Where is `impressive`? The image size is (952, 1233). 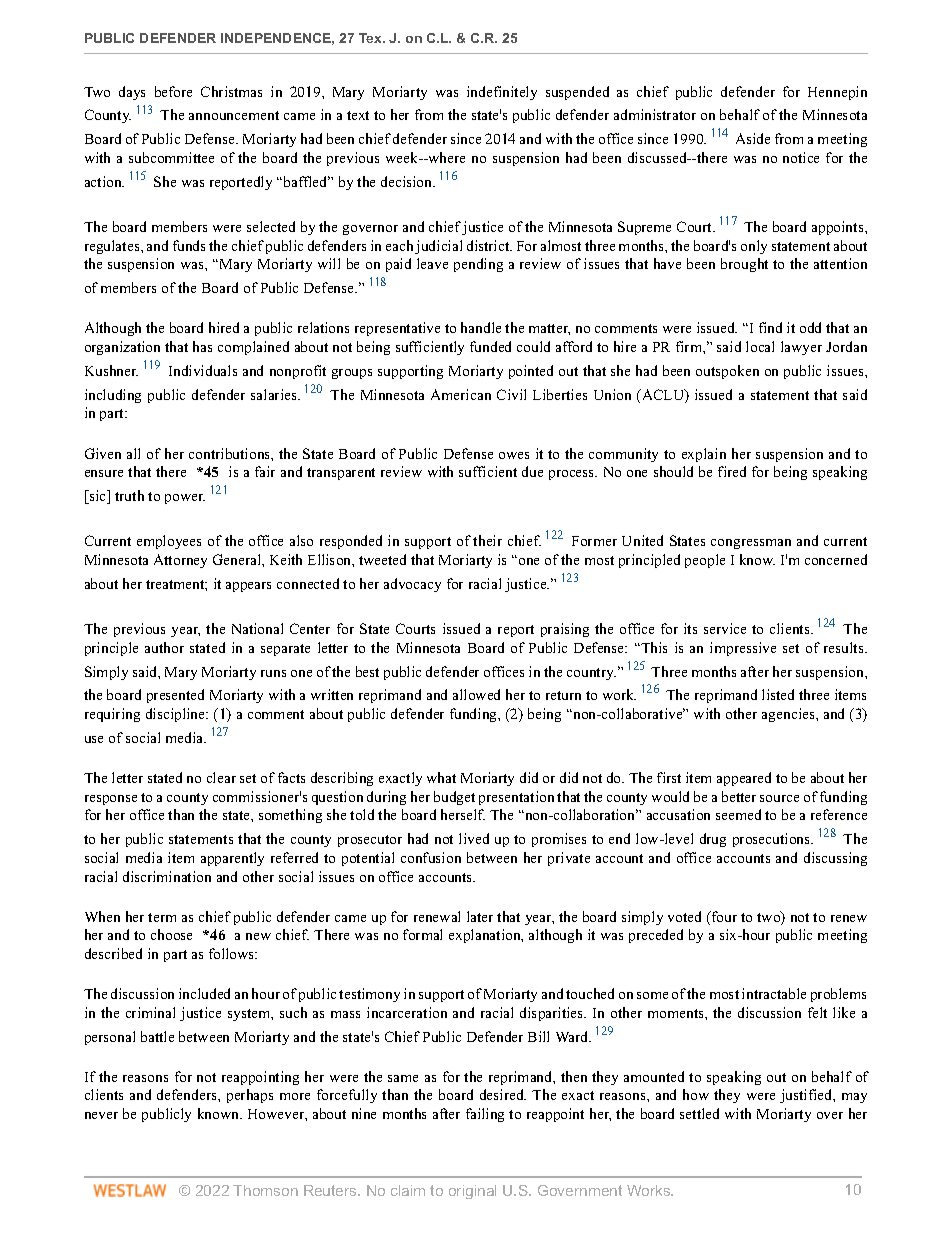
impressive is located at coordinates (743, 649).
